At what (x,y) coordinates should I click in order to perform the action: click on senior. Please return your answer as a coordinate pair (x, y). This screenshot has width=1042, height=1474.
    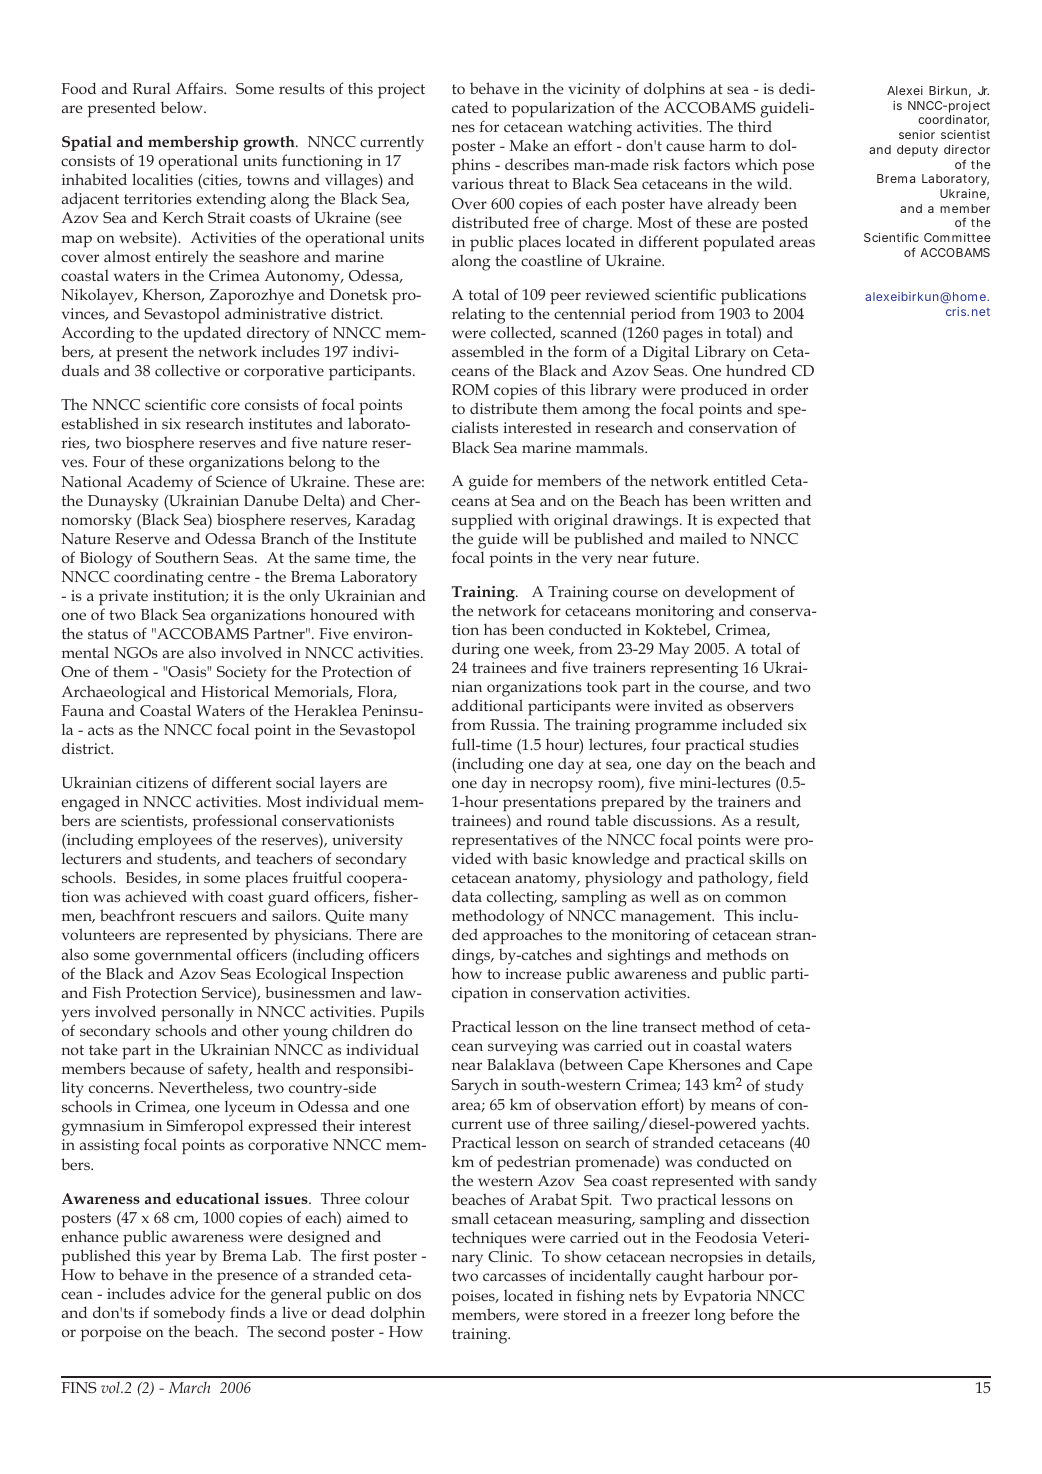
    Looking at the image, I should click on (917, 134).
